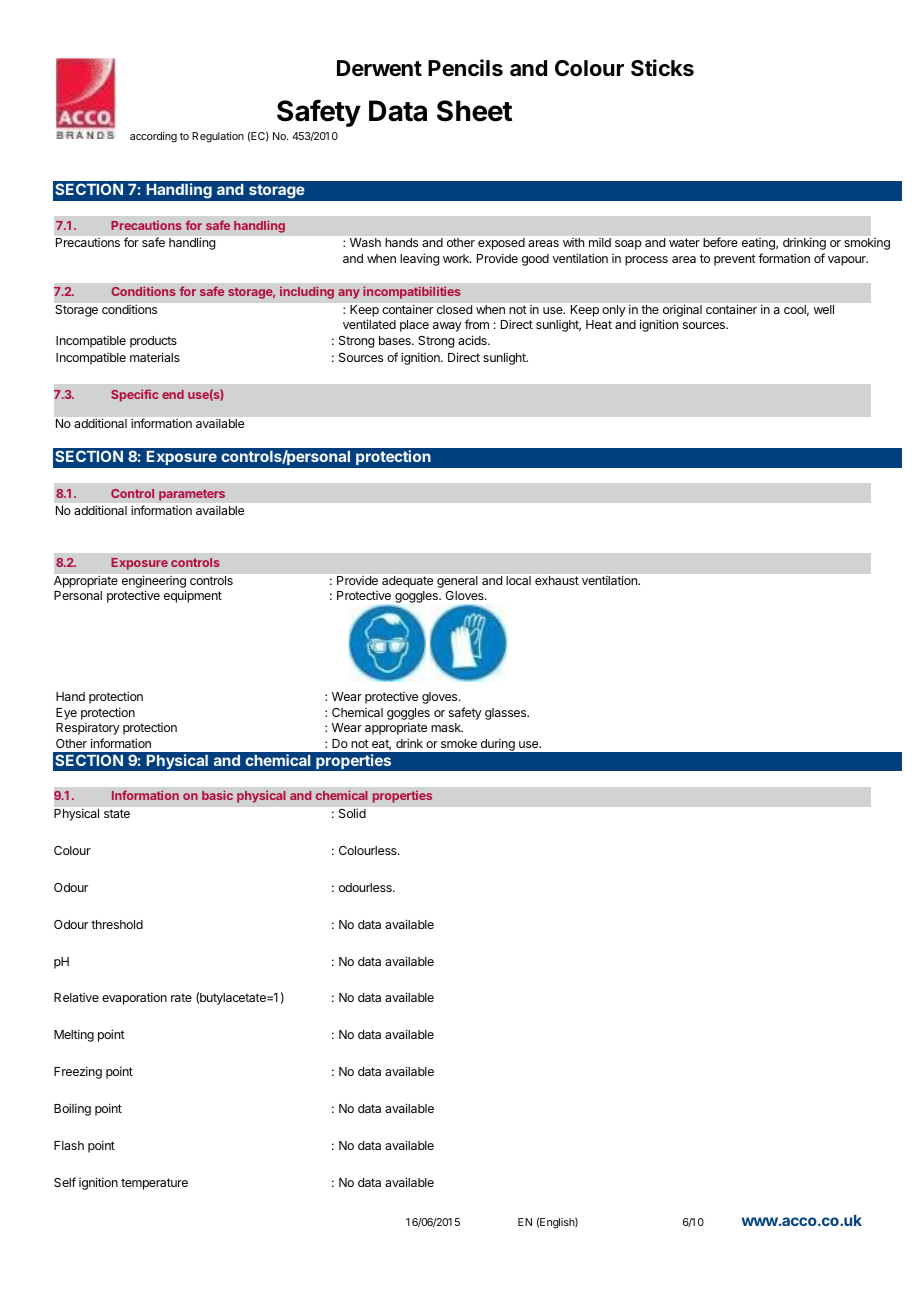 This page has width=924, height=1308. What do you see at coordinates (181, 997) in the page?
I see `rate` at bounding box center [181, 997].
